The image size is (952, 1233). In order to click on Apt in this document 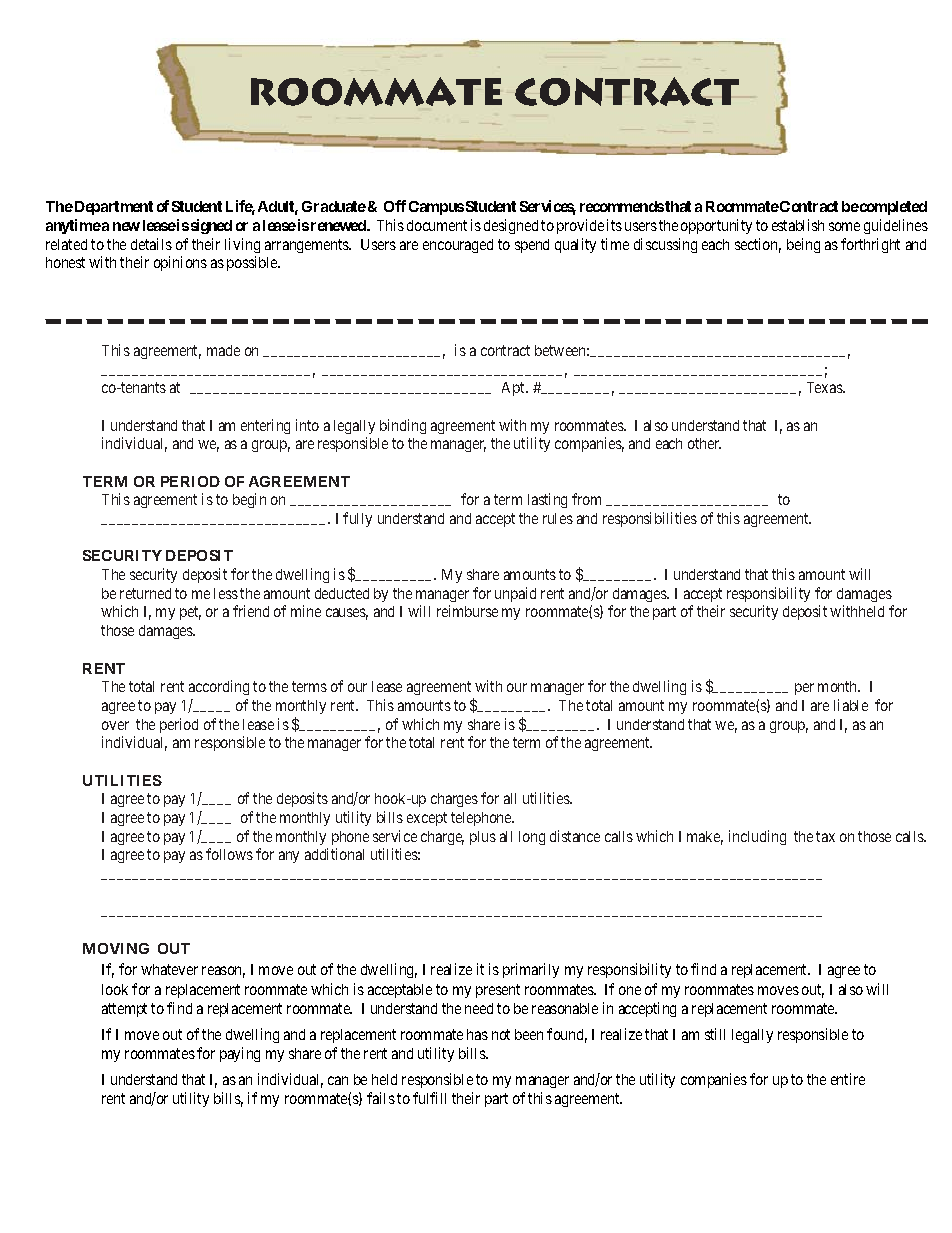, I will do `click(515, 389)`.
